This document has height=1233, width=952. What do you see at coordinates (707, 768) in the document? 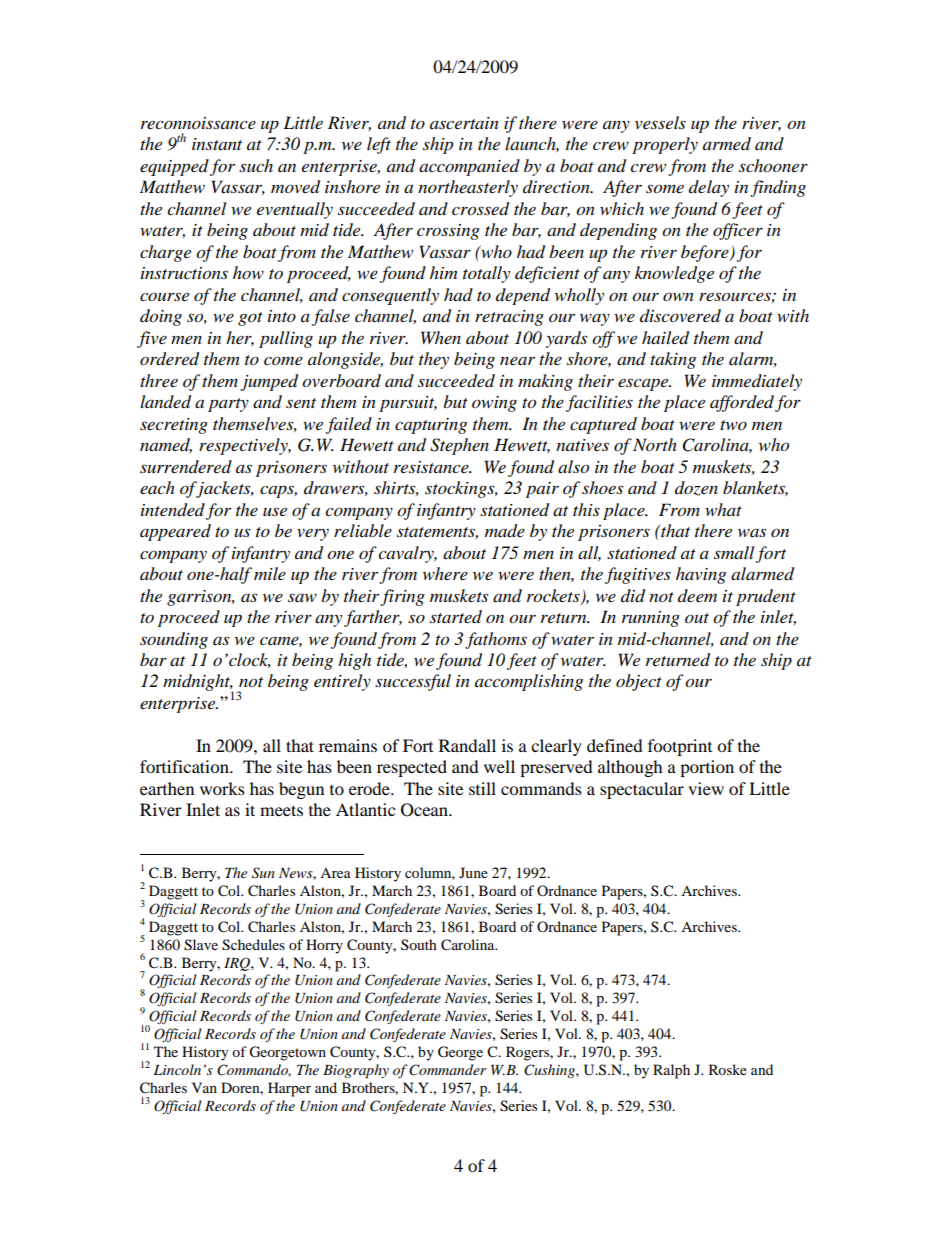
I see `portion` at bounding box center [707, 768].
